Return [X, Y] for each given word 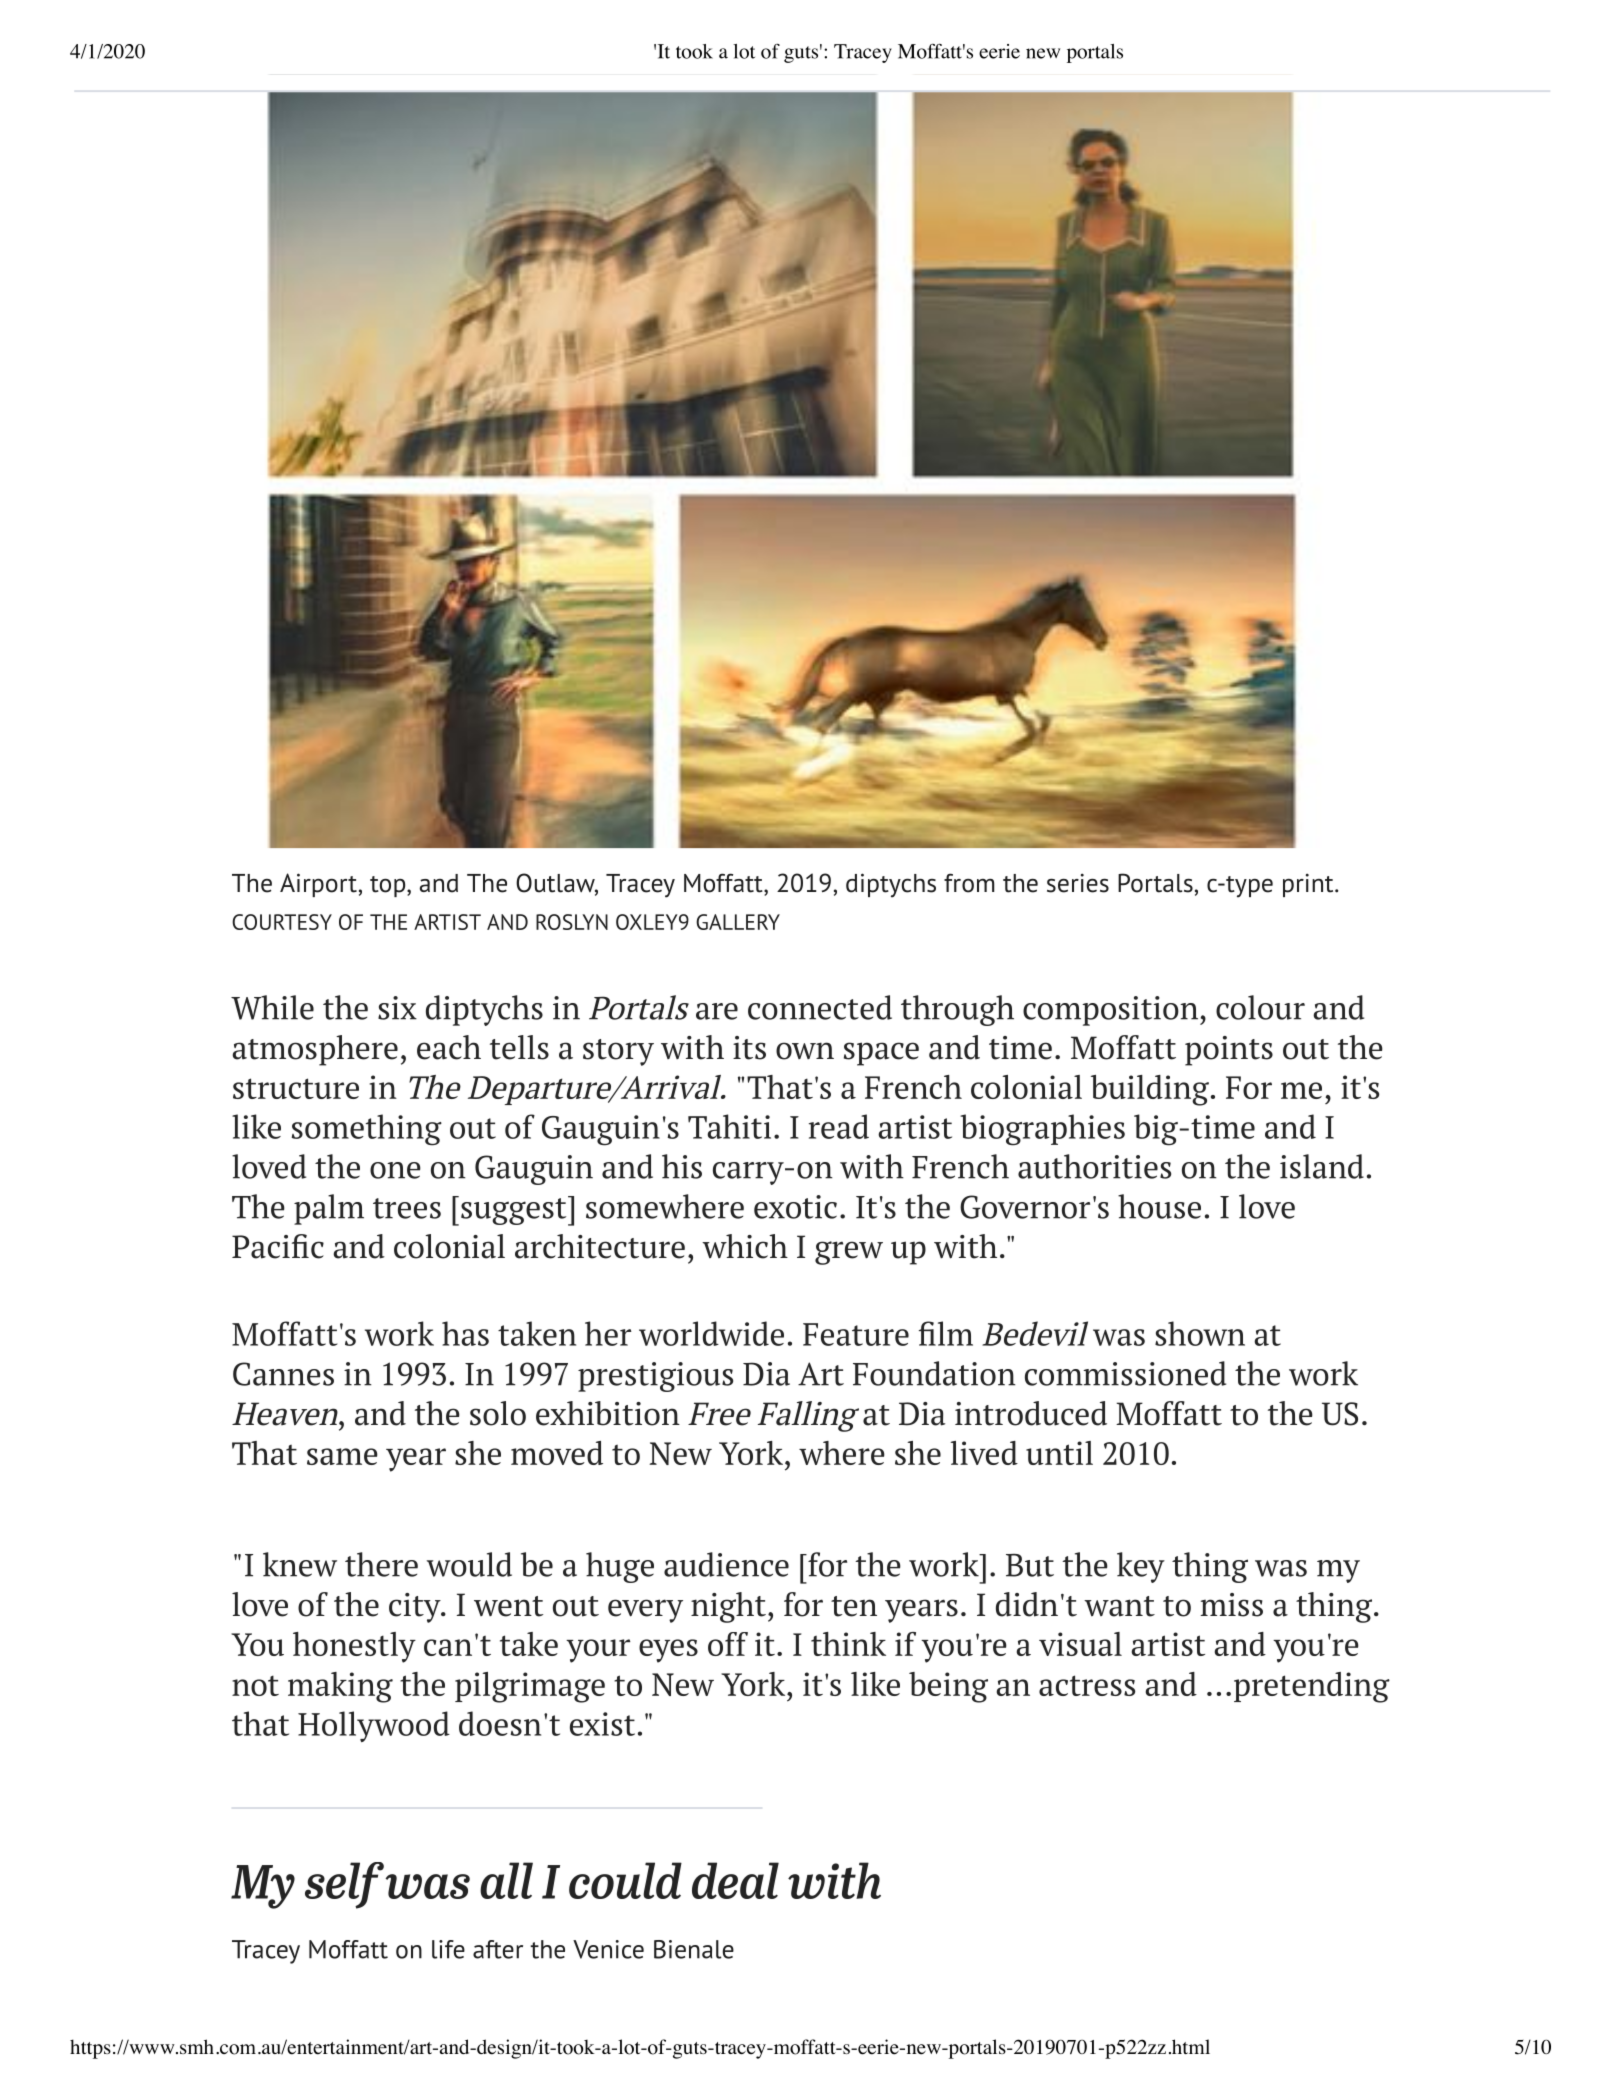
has [465, 1333]
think [848, 1644]
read [839, 1126]
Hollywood [374, 1726]
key [1141, 1567]
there [381, 1564]
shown [1200, 1333]
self [344, 1885]
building [1150, 1090]
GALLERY [738, 922]
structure [296, 1088]
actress [1087, 1685]
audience [726, 1564]
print [1309, 885]
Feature [856, 1334]
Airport [318, 885]
